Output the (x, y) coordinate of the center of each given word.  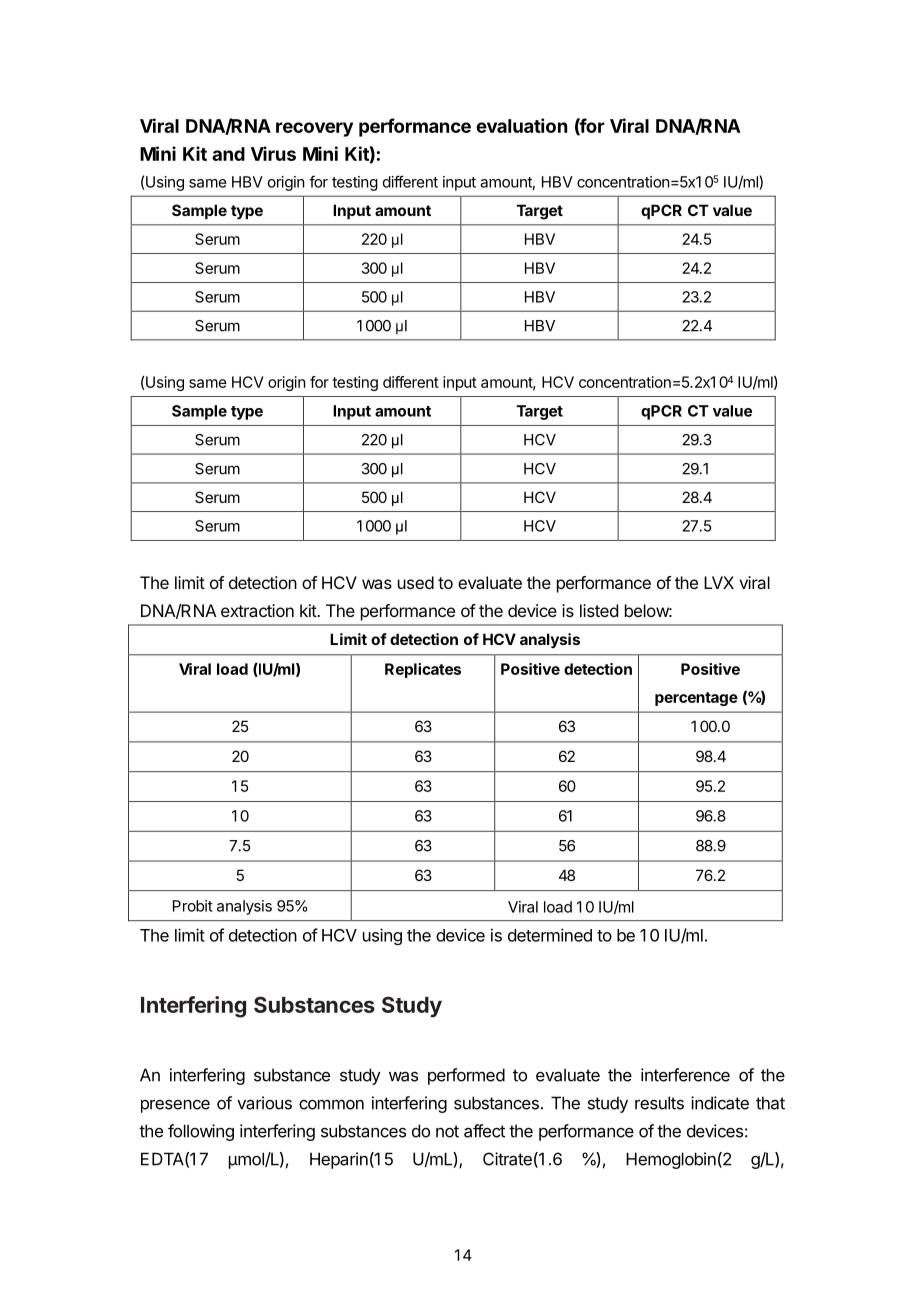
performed (466, 1076)
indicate (720, 1103)
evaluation (521, 125)
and (228, 154)
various (264, 1103)
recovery (314, 129)
